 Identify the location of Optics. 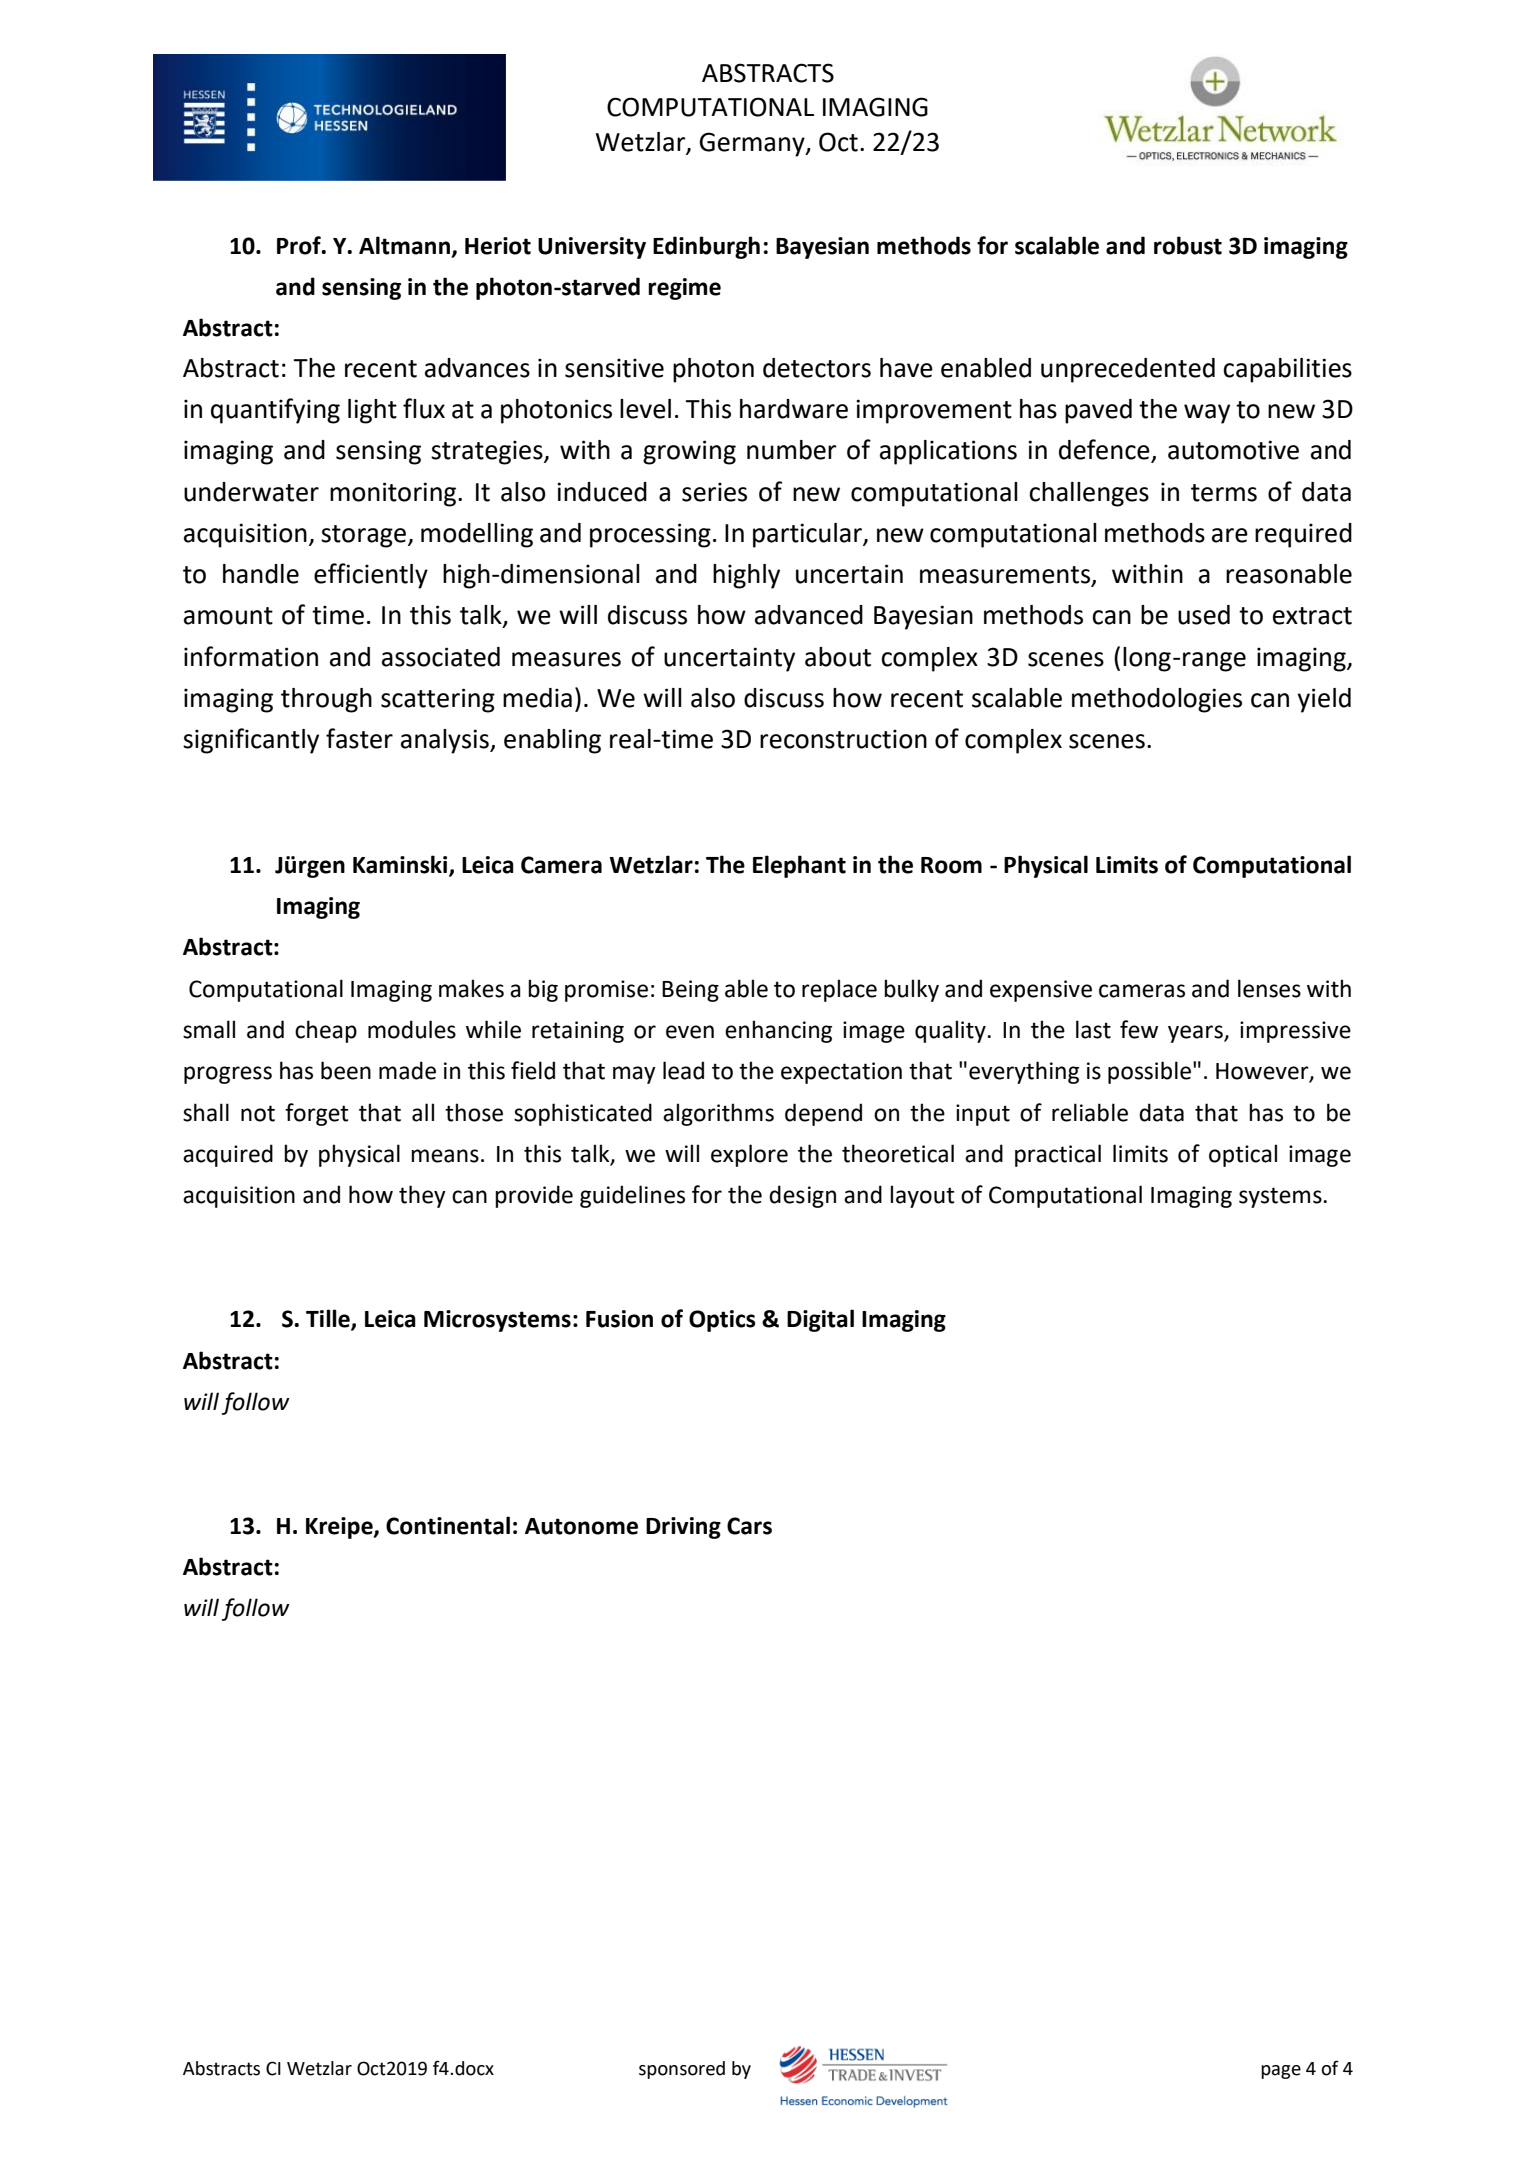
(722, 1321).
